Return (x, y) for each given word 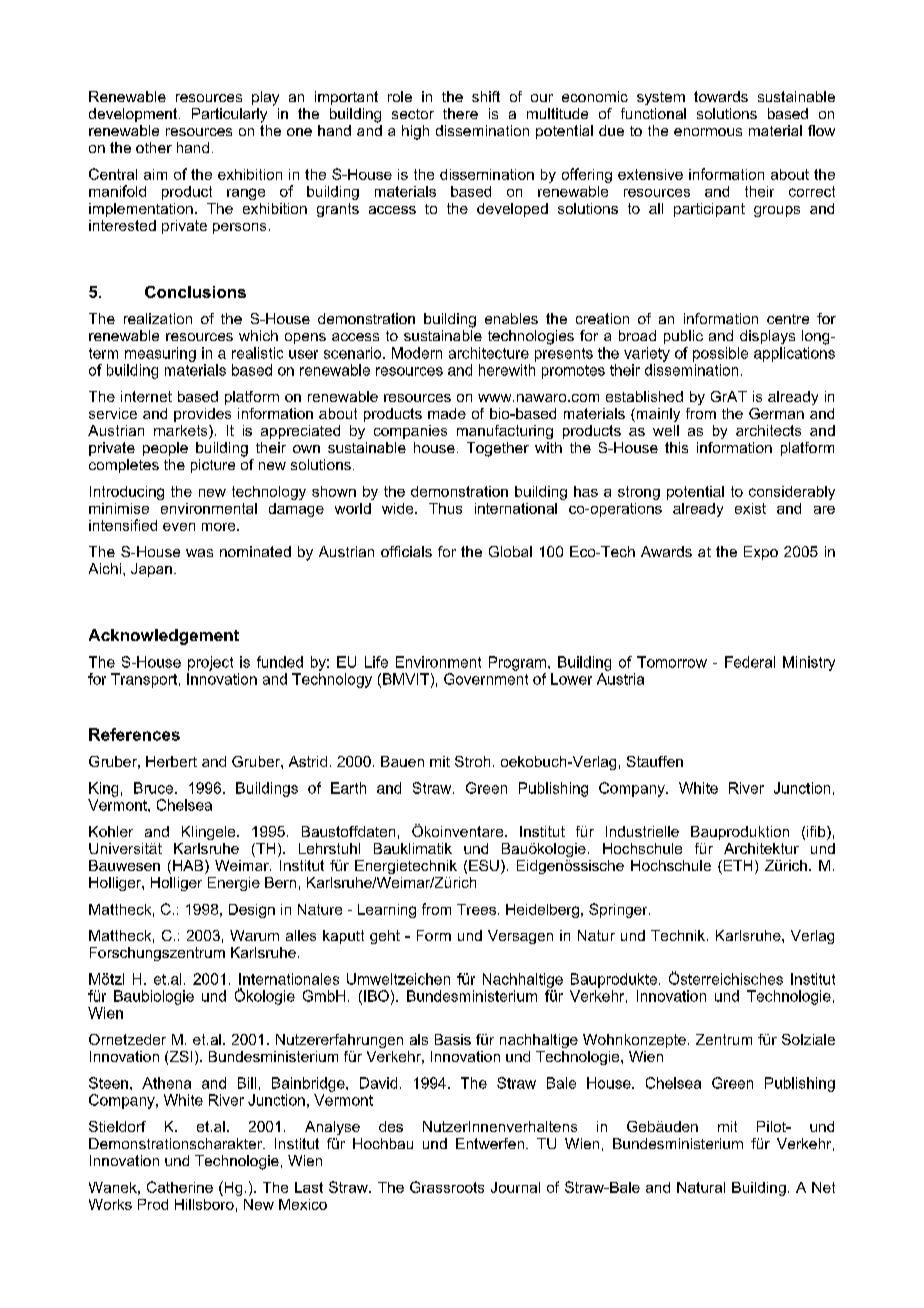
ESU (484, 865)
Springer (619, 910)
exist (750, 508)
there (460, 113)
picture (213, 466)
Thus (445, 508)
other (154, 147)
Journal (515, 1187)
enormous (708, 132)
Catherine (180, 1187)
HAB (189, 867)
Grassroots (447, 1187)
